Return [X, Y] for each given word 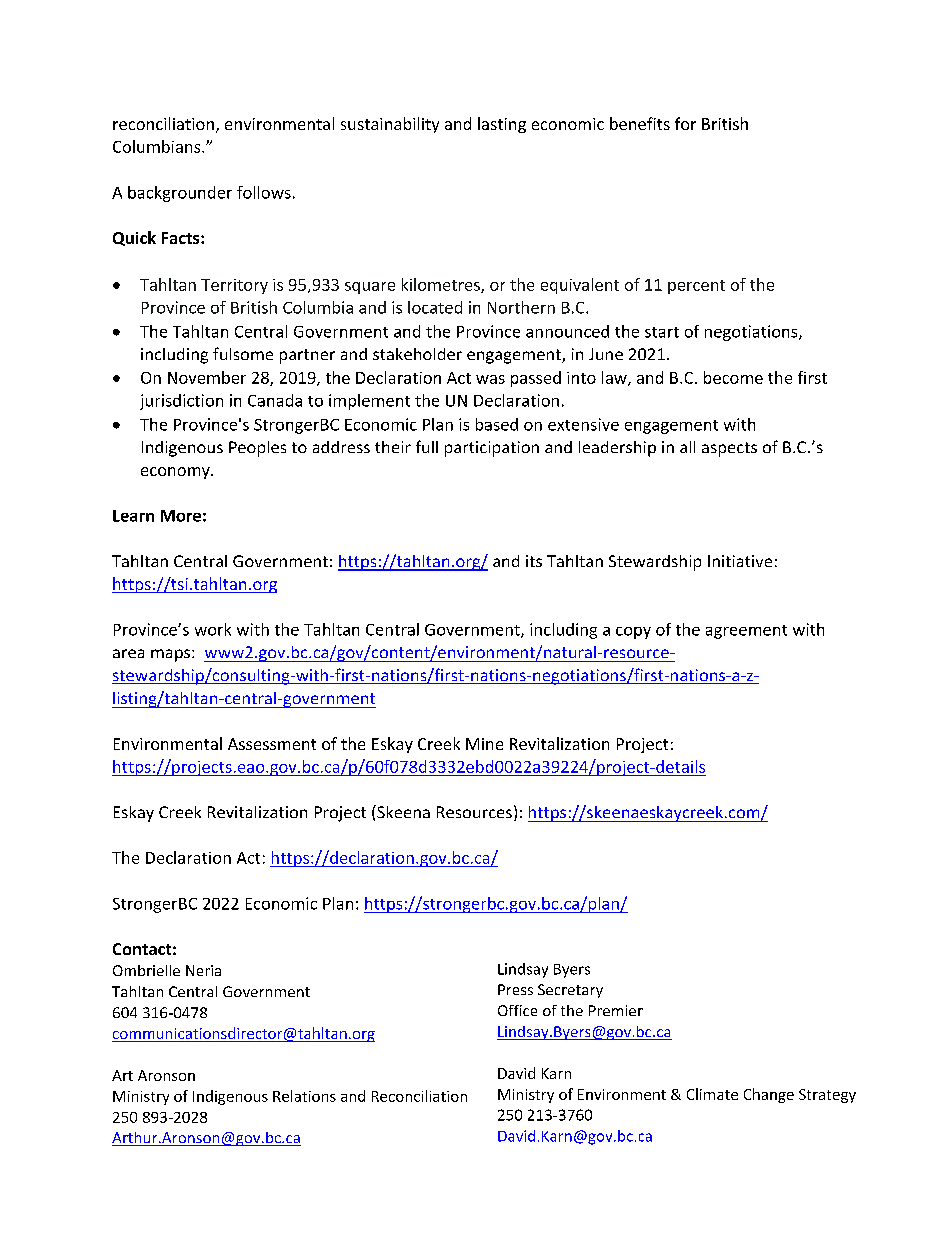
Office [517, 1010]
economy [176, 473]
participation [492, 449]
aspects [729, 449]
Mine [484, 744]
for [685, 123]
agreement [746, 632]
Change [769, 1095]
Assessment [272, 744]
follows [264, 192]
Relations [304, 1096]
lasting [502, 125]
